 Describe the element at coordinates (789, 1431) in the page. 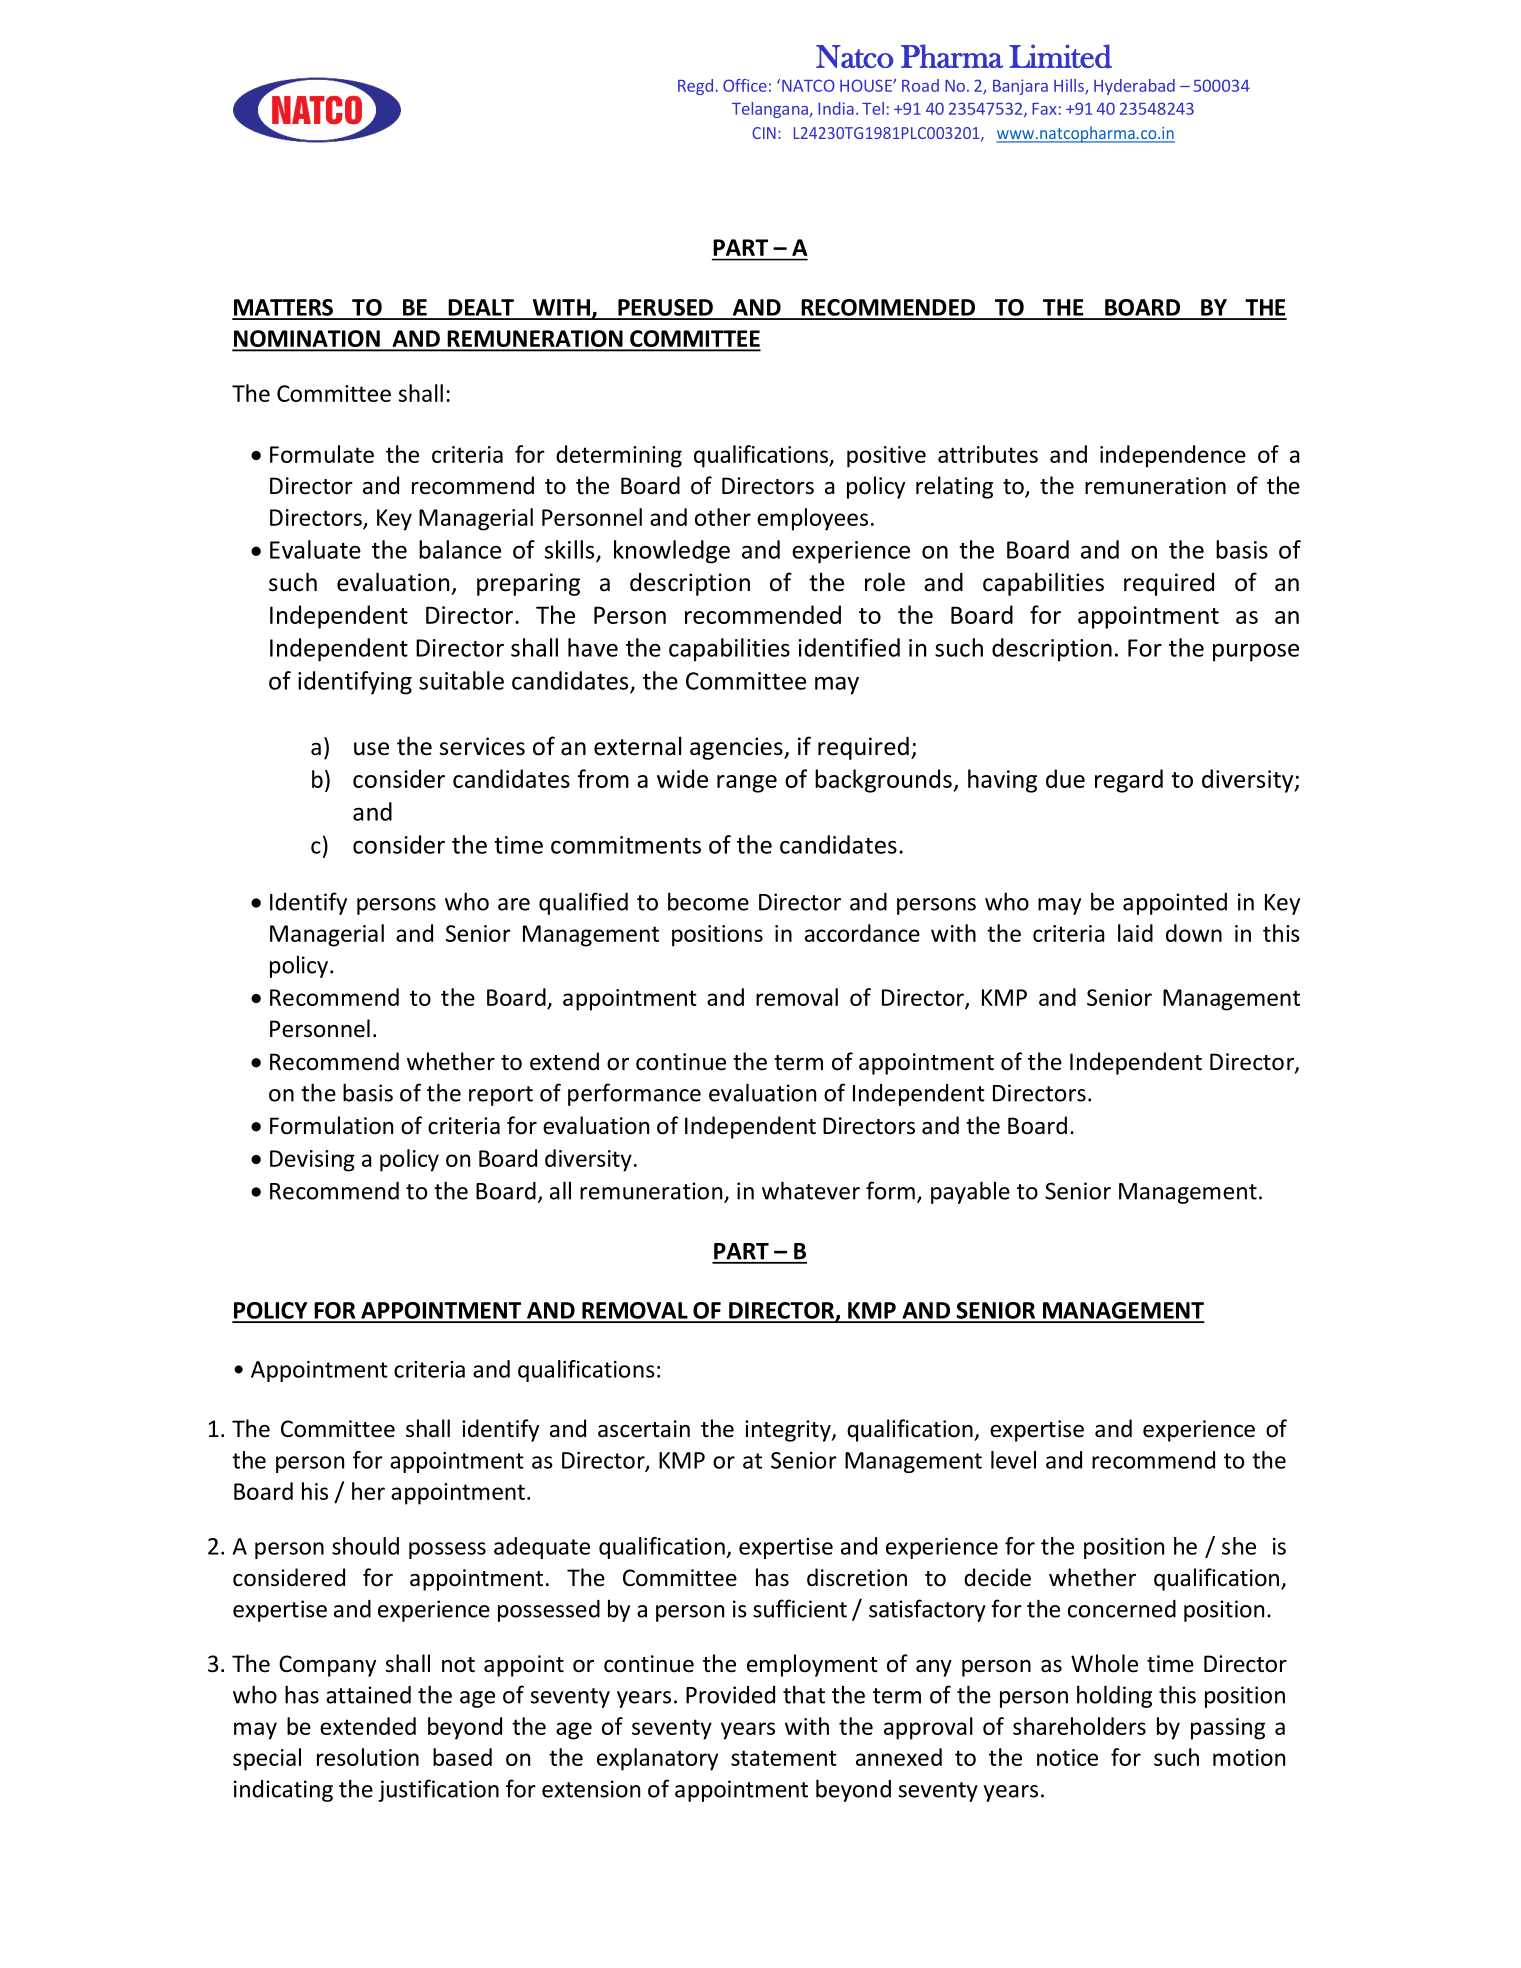

I see `integrity` at that location.
